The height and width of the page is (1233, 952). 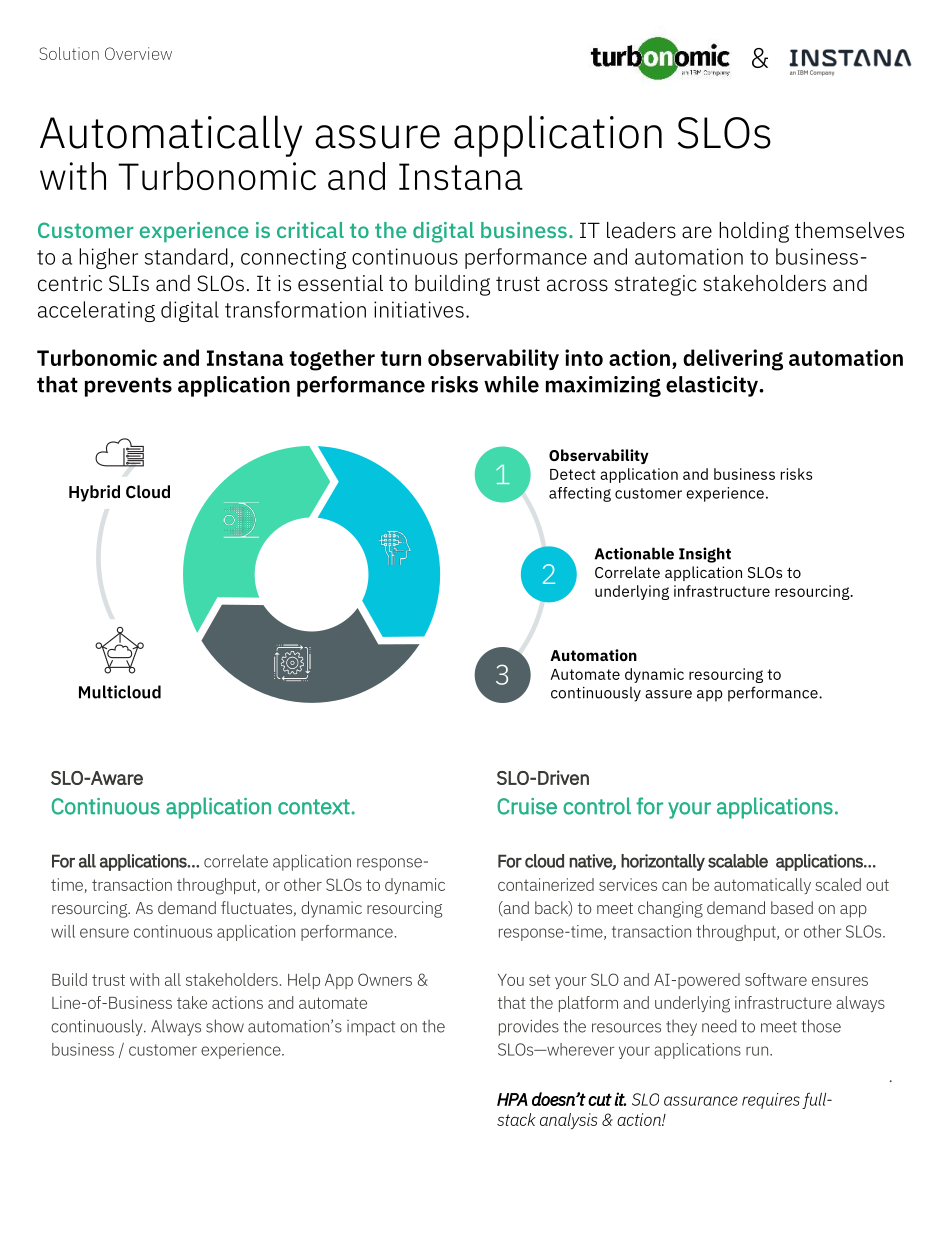 I want to click on HPA, so click(x=512, y=1099).
